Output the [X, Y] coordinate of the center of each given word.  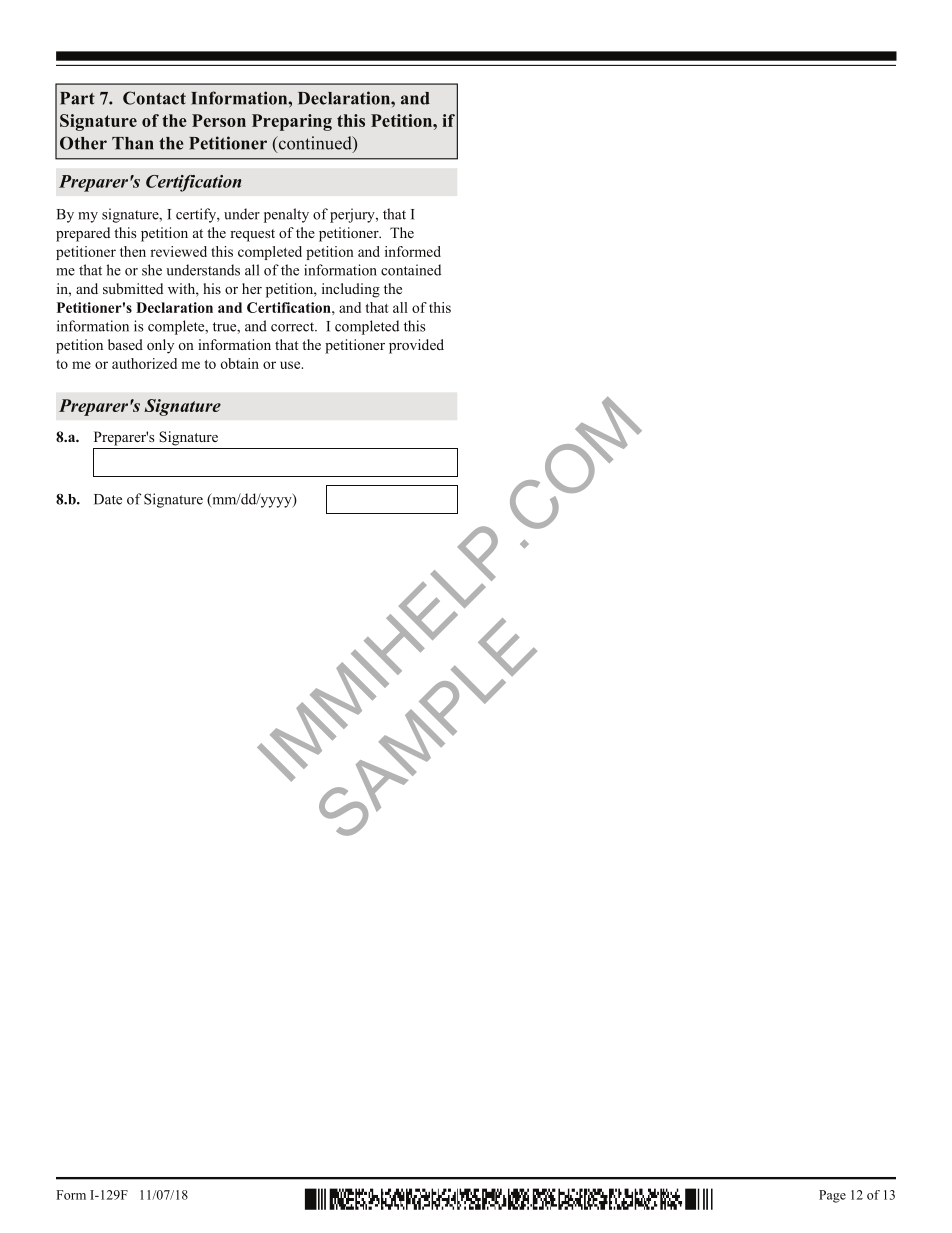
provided [416, 346]
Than [132, 143]
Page [832, 1196]
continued [315, 144]
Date [108, 499]
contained [411, 270]
